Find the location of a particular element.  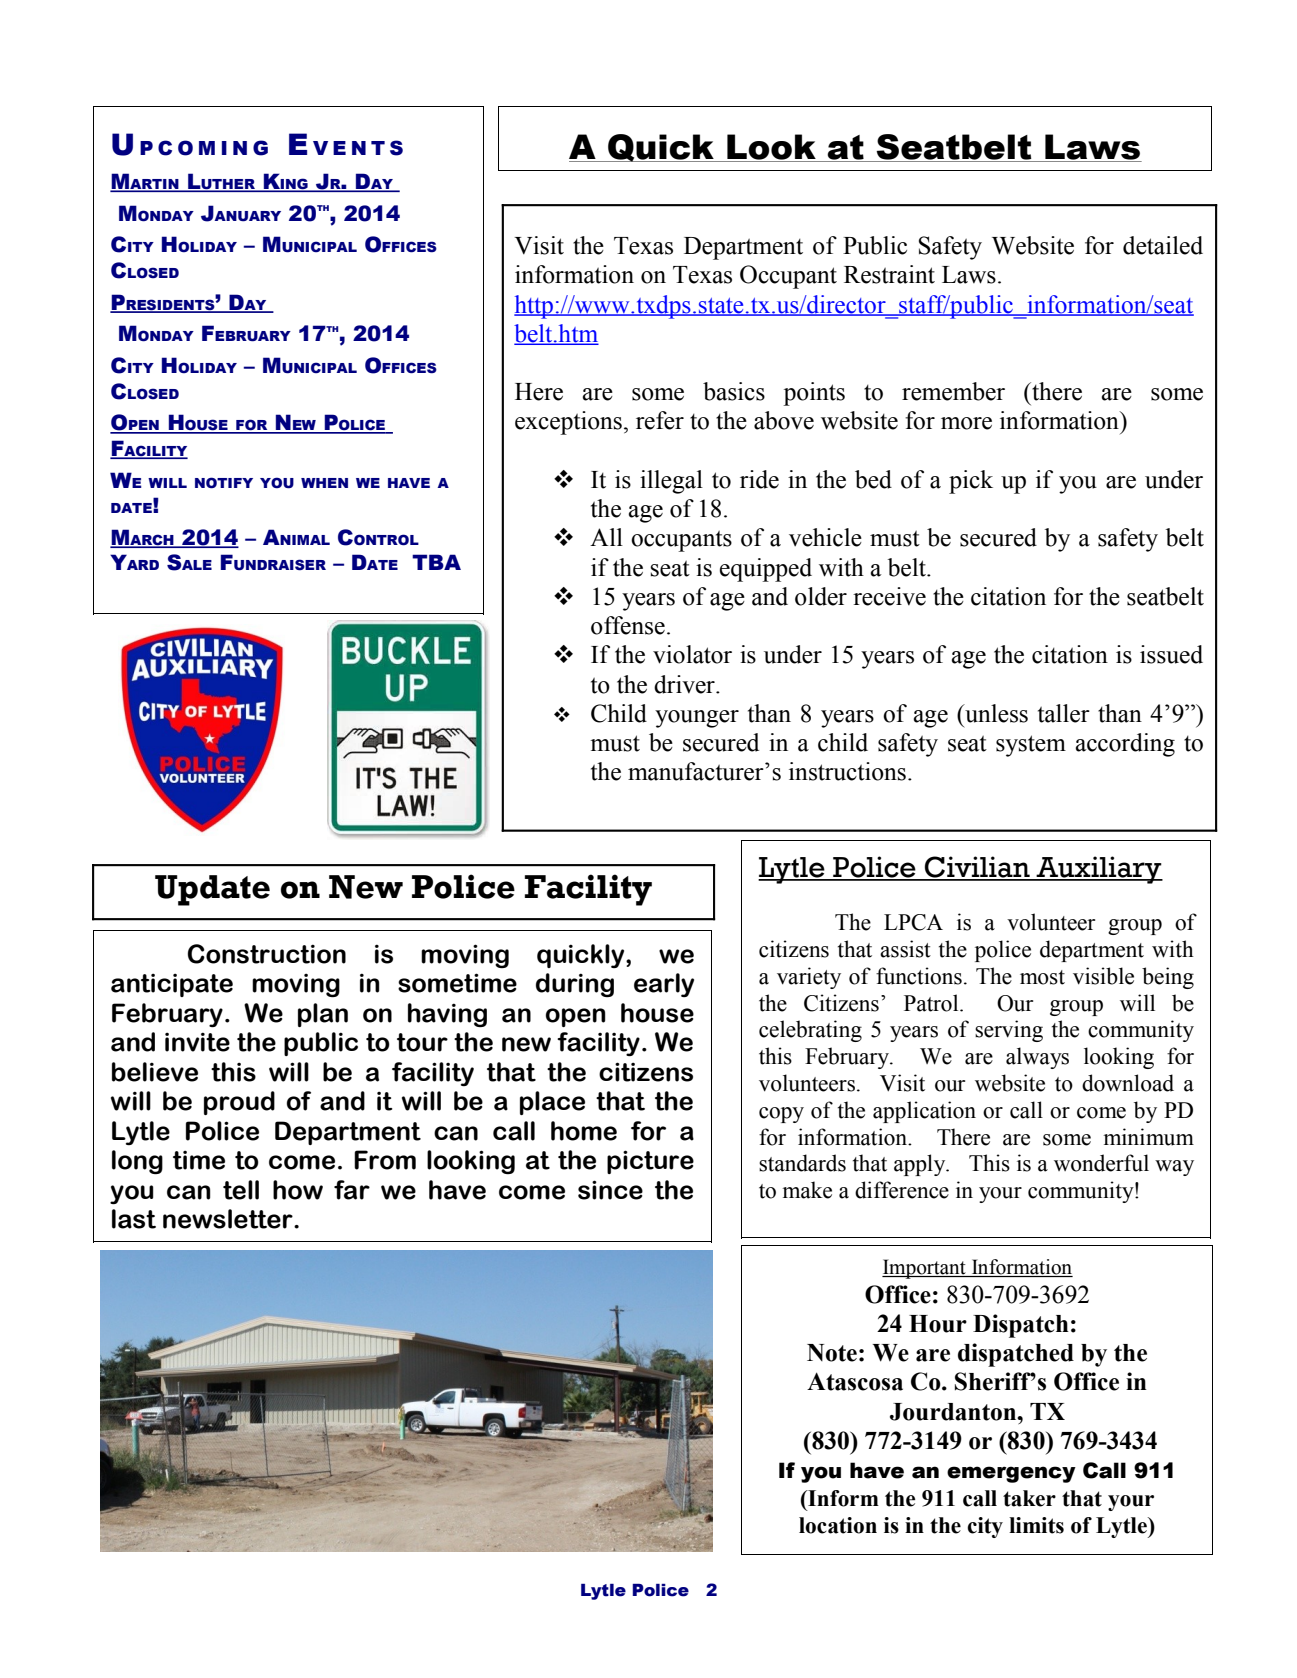

proud is located at coordinates (239, 1103).
